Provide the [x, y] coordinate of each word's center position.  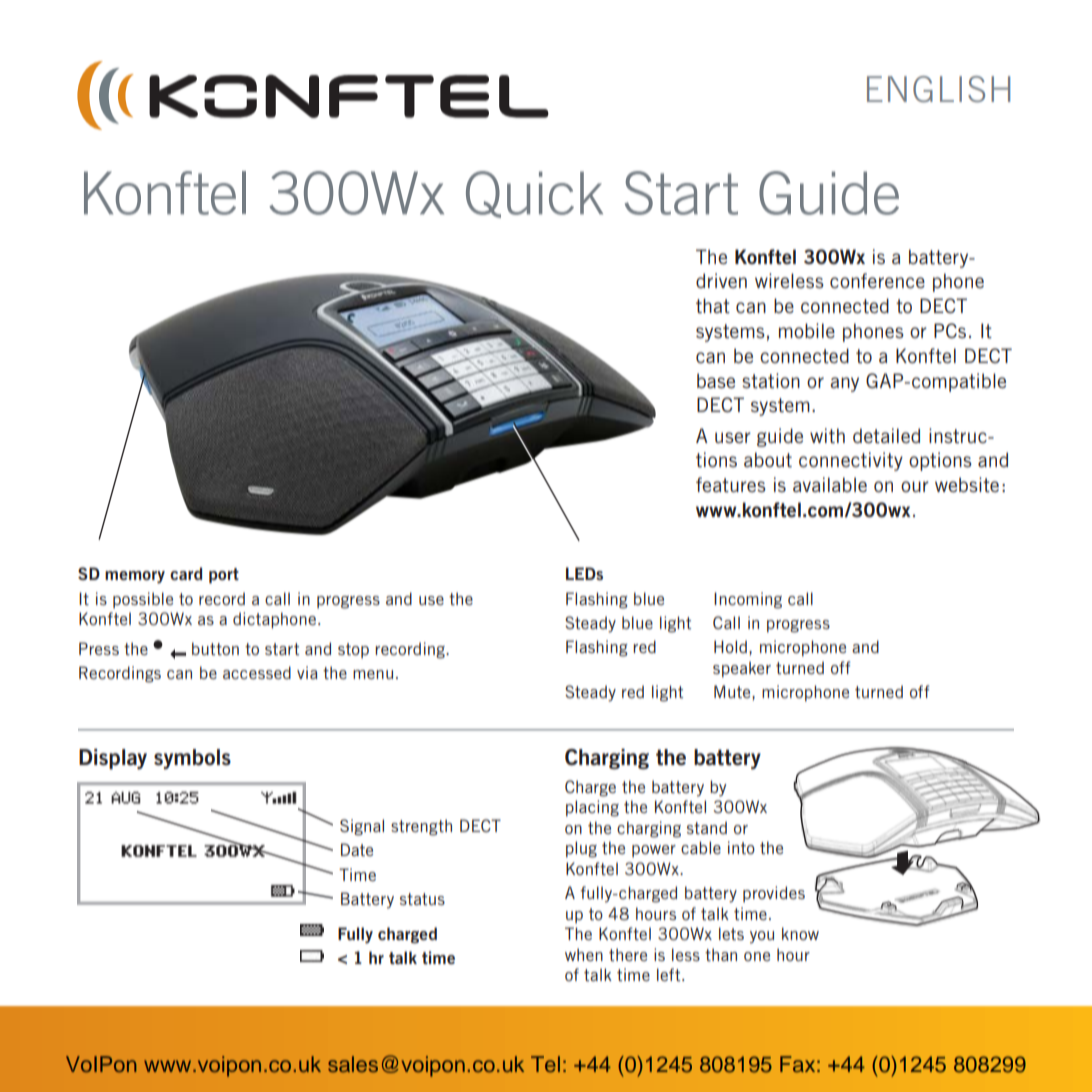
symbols [192, 759]
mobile [807, 330]
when [584, 954]
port [224, 576]
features [731, 484]
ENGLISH [938, 89]
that [713, 305]
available [830, 484]
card [186, 573]
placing [592, 808]
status [422, 899]
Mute [733, 691]
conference [877, 280]
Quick [534, 194]
